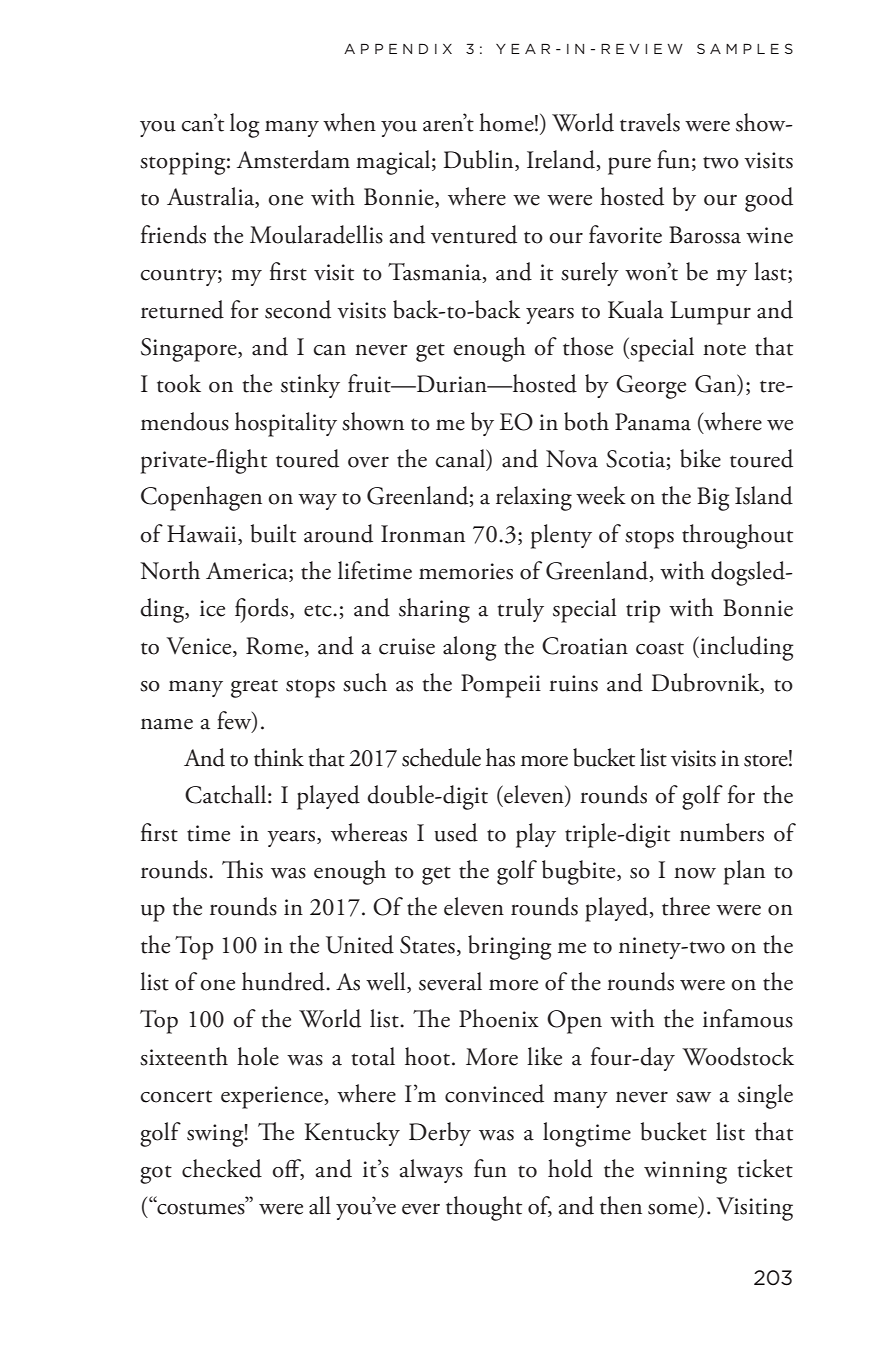 The width and height of the image is (896, 1345). What do you see at coordinates (480, 160) in the image?
I see `Dublin` at bounding box center [480, 160].
